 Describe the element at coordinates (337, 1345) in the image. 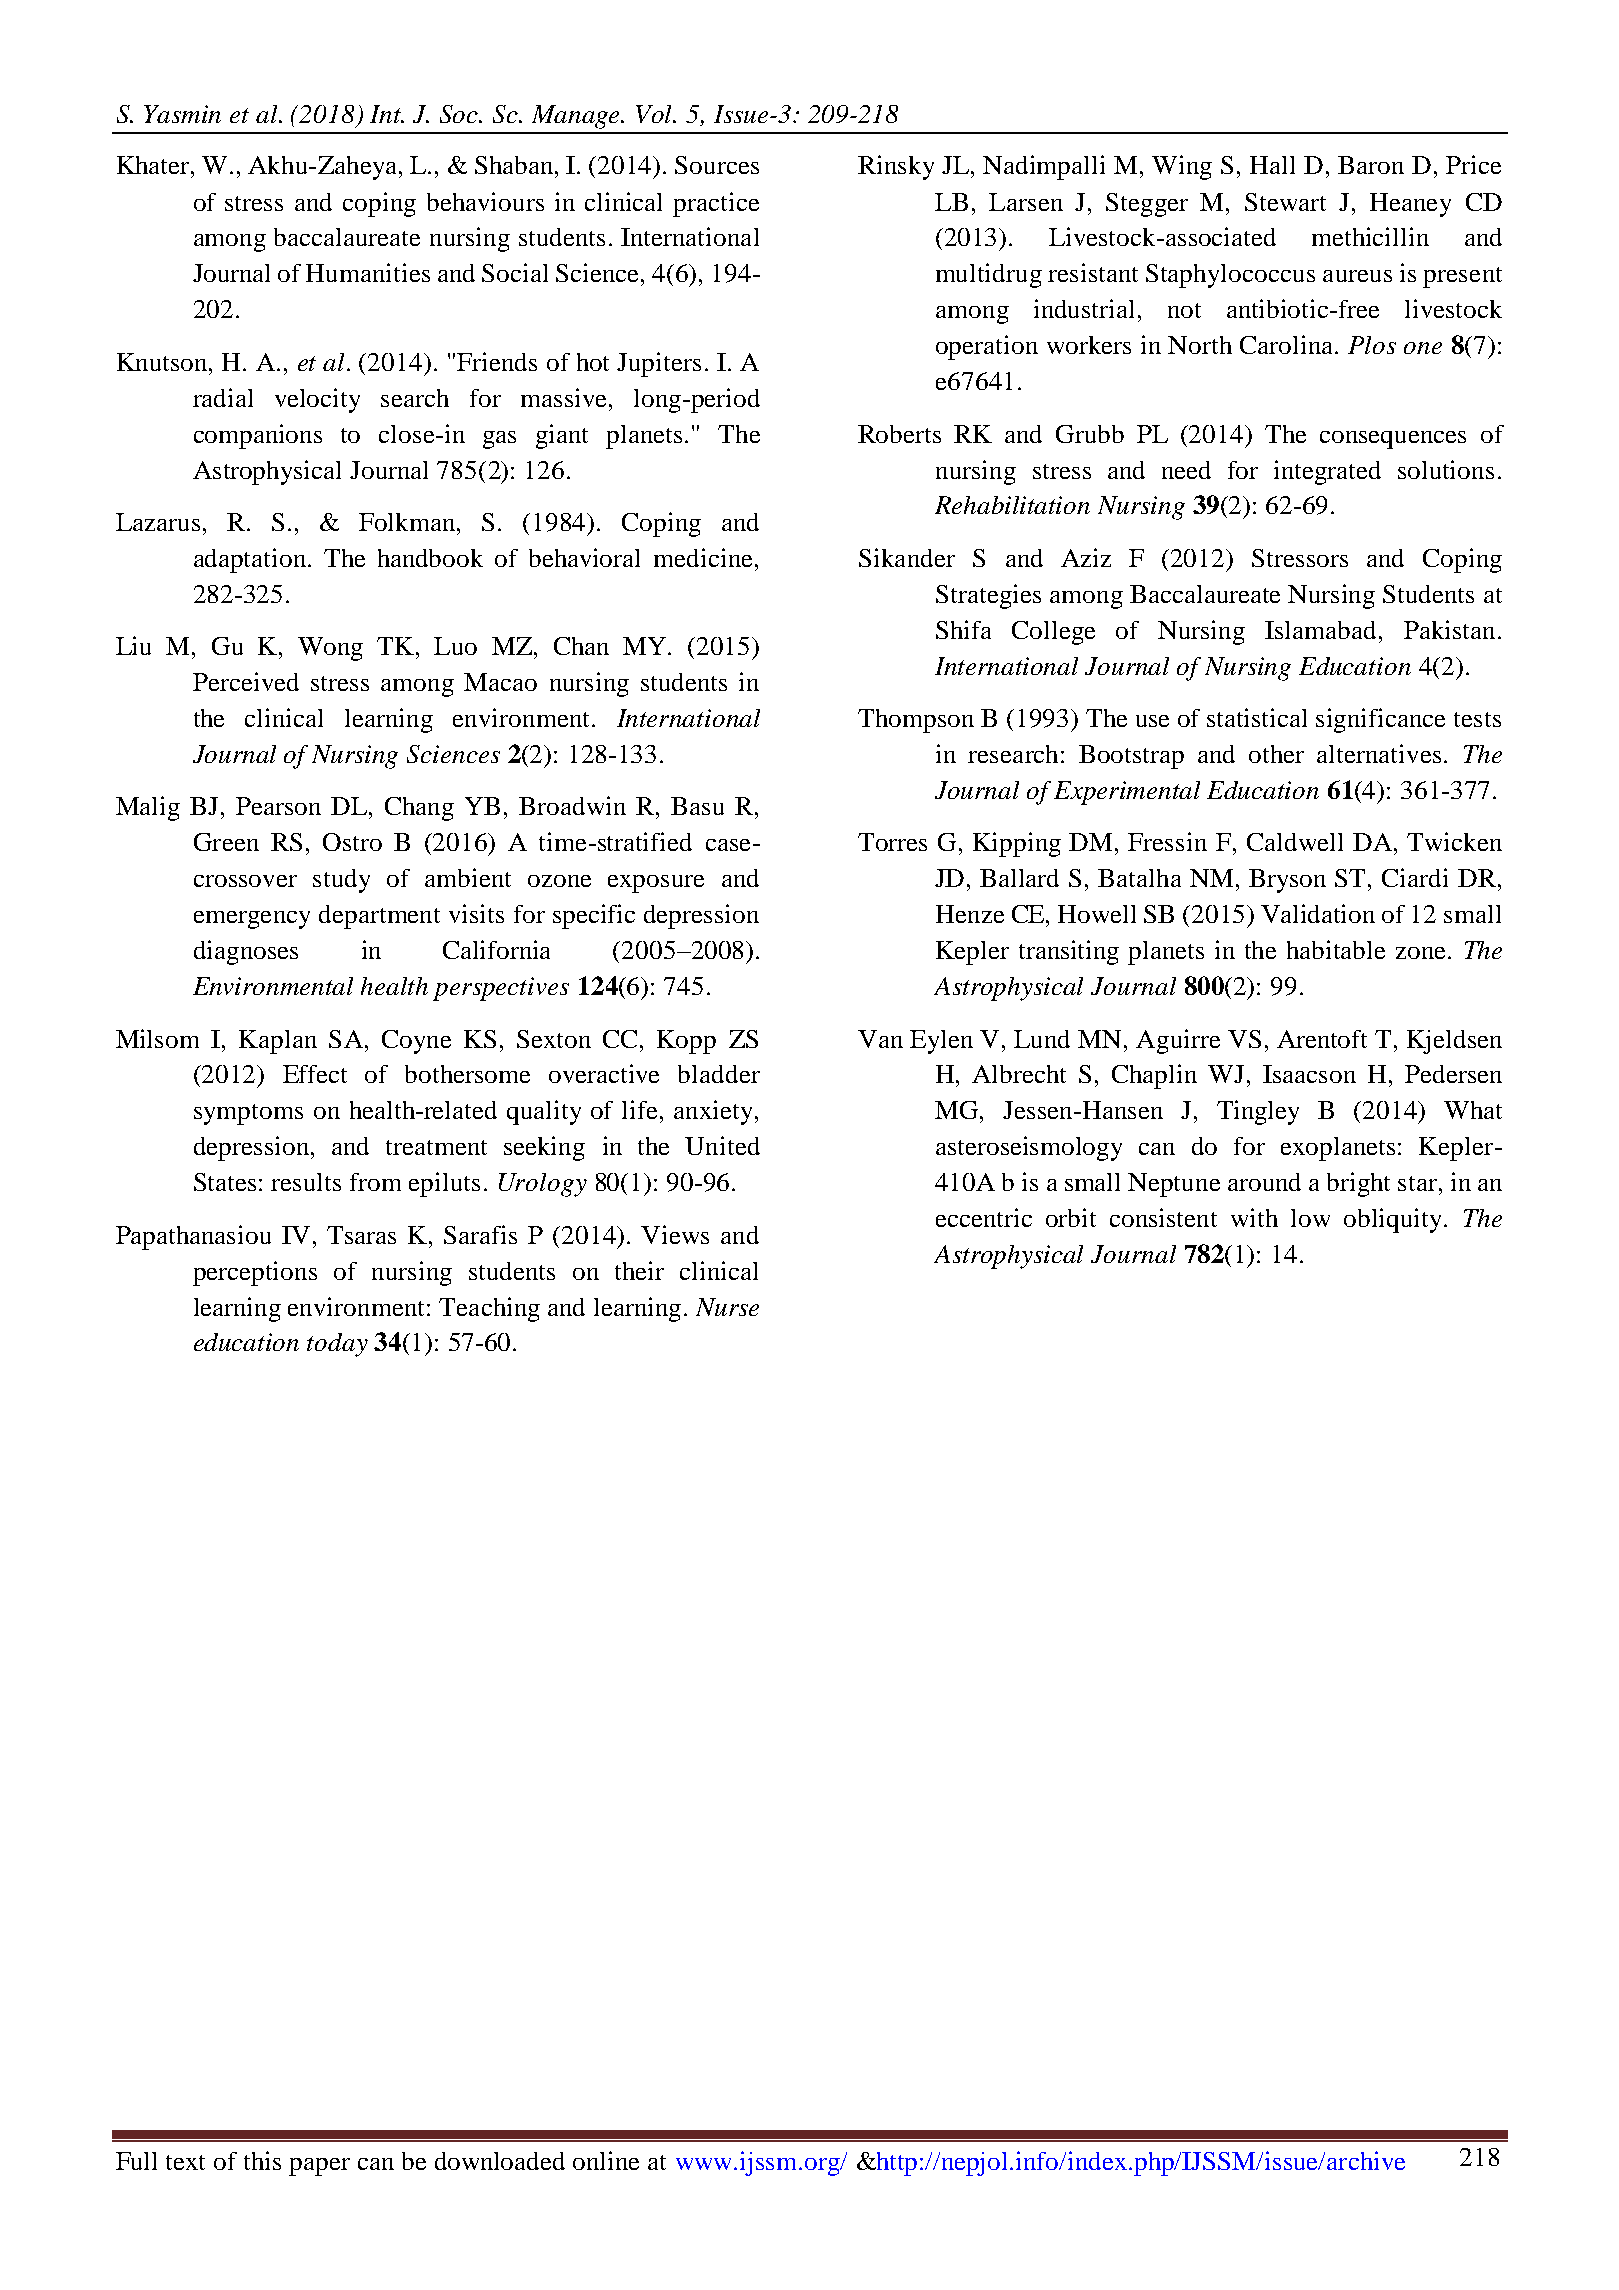

I see `today` at that location.
